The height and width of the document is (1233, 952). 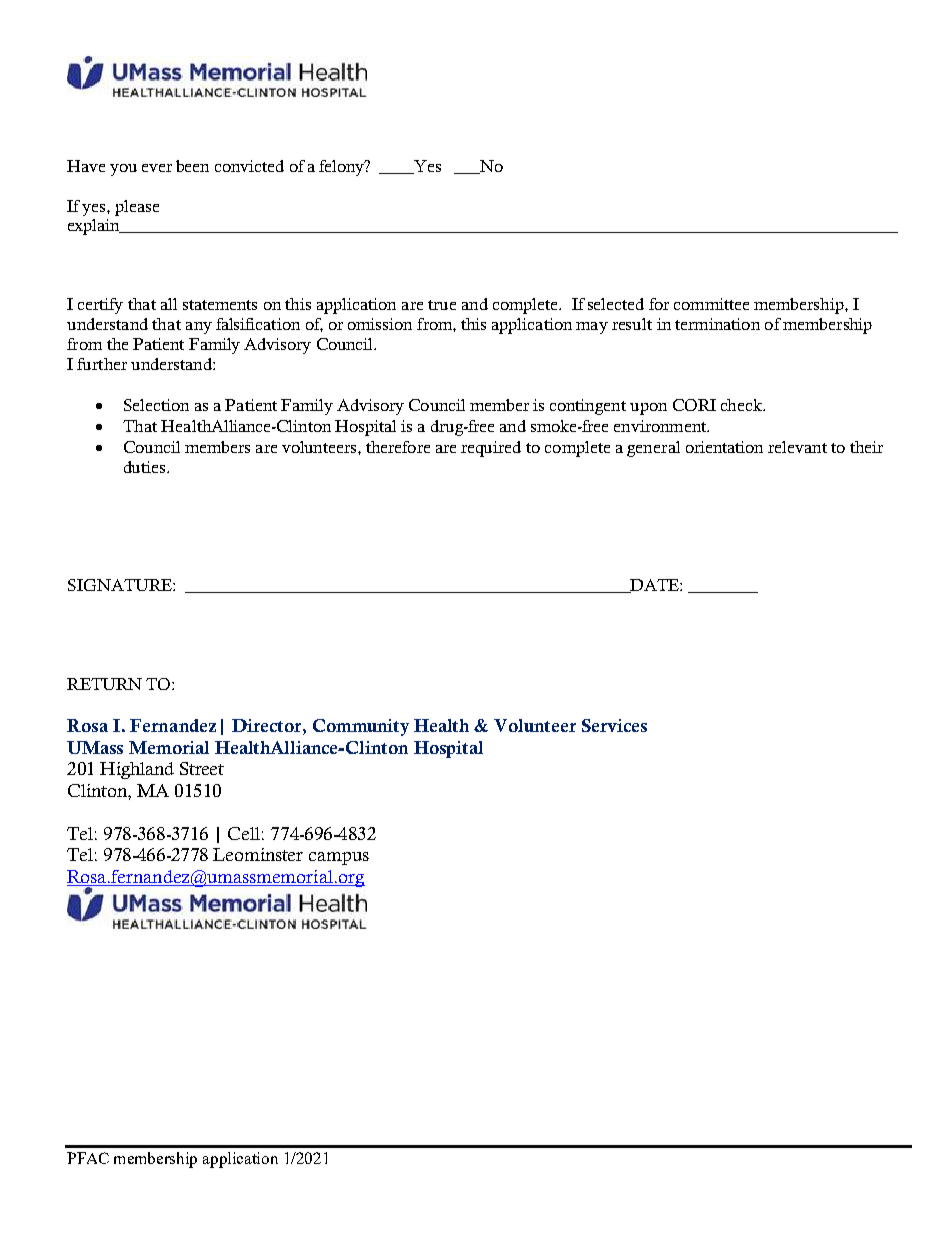 I want to click on ever, so click(x=157, y=168).
